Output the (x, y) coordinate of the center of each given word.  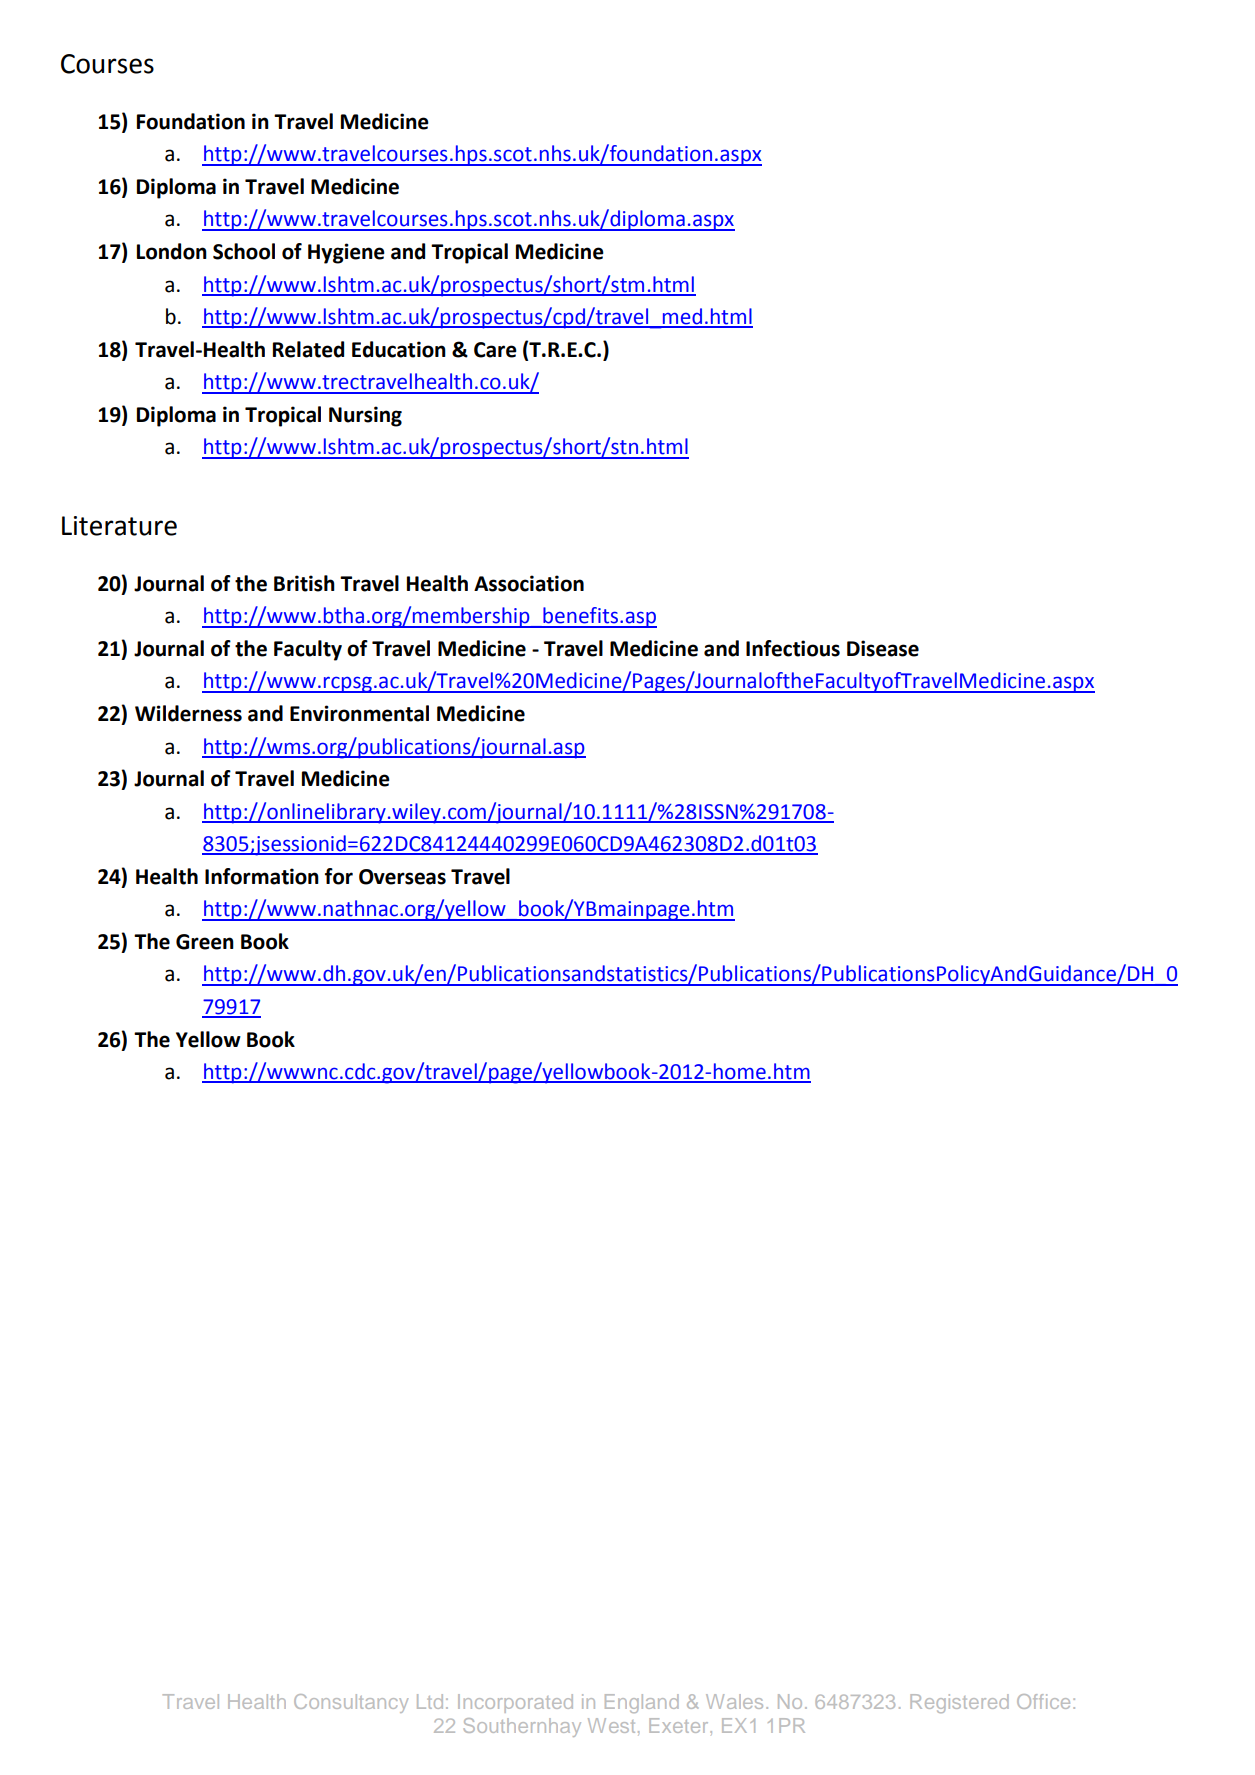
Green (205, 942)
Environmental (359, 713)
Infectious (793, 648)
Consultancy (351, 1703)
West (611, 1725)
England (642, 1703)
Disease (883, 648)
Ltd (430, 1701)
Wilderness (188, 713)
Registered (959, 1703)
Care (495, 350)
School (244, 251)
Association (529, 583)
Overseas (402, 877)
